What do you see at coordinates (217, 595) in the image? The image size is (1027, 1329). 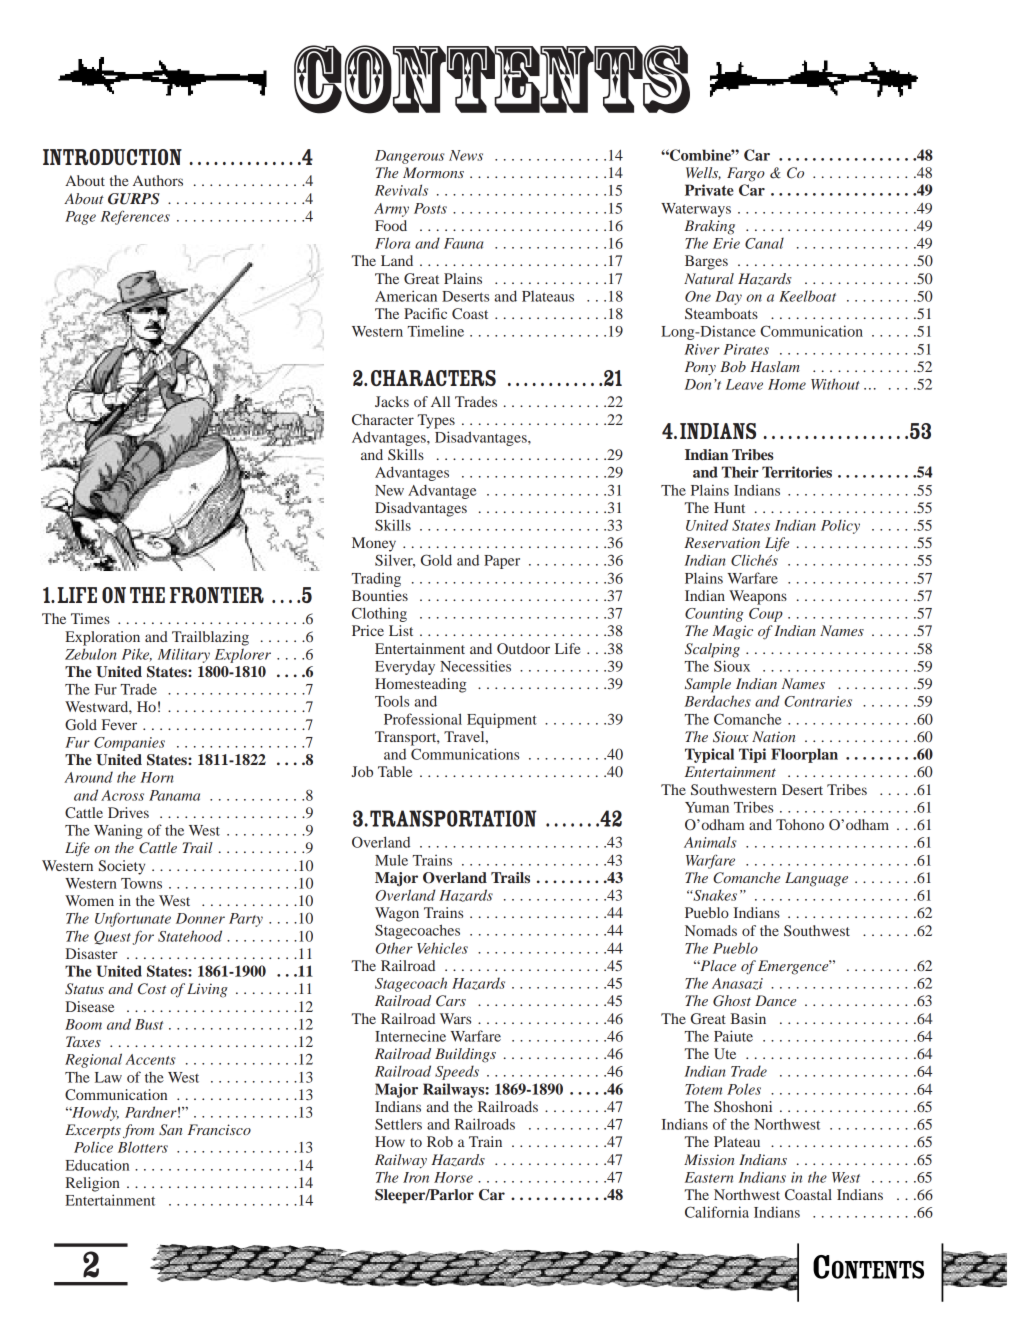 I see `FRONTIER` at bounding box center [217, 595].
